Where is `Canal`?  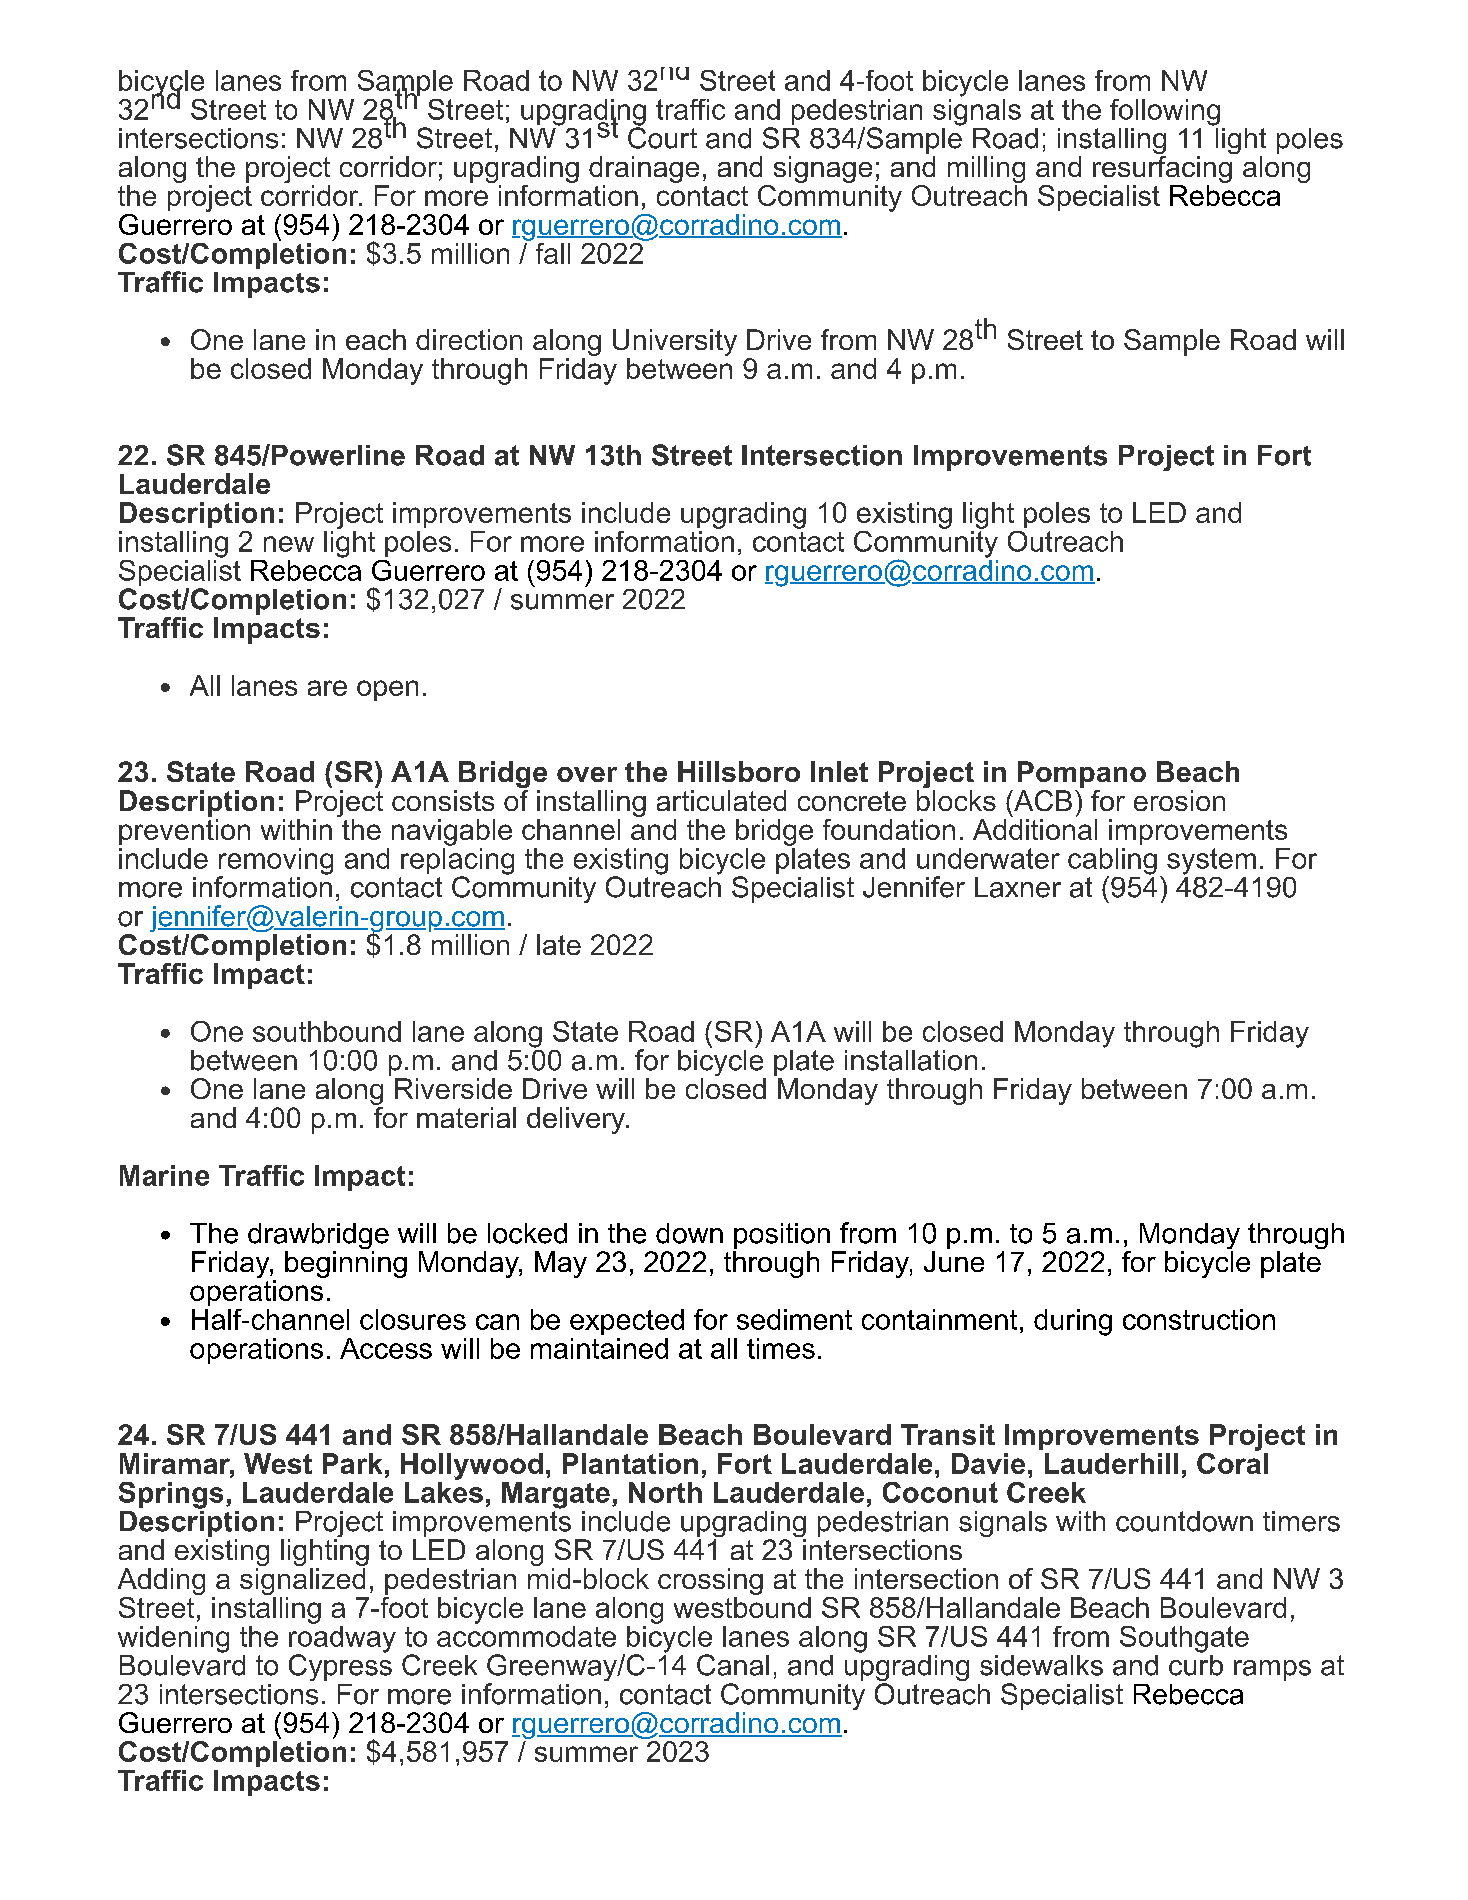 Canal is located at coordinates (733, 1665).
